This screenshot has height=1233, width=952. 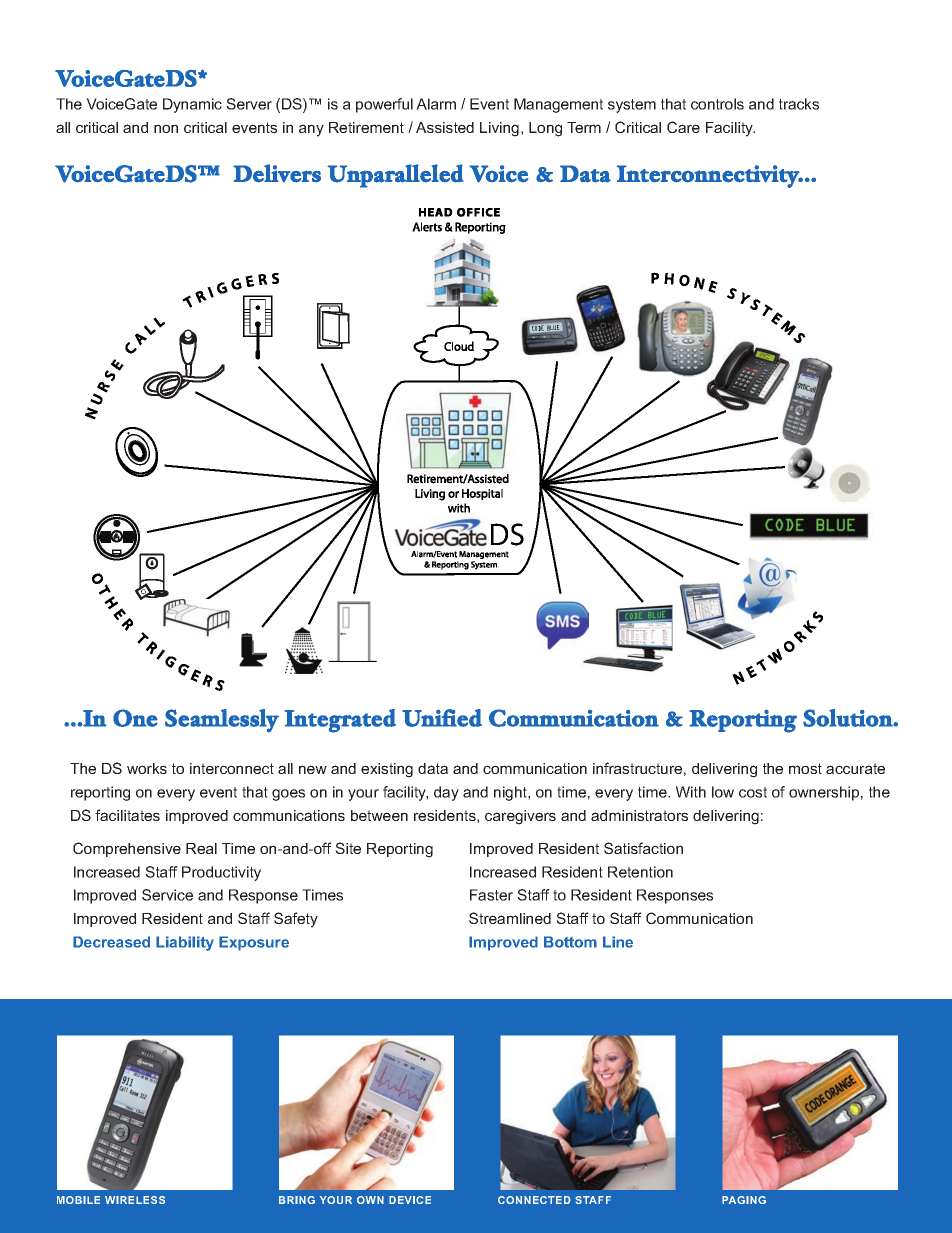 What do you see at coordinates (445, 127) in the screenshot?
I see `Assisted` at bounding box center [445, 127].
